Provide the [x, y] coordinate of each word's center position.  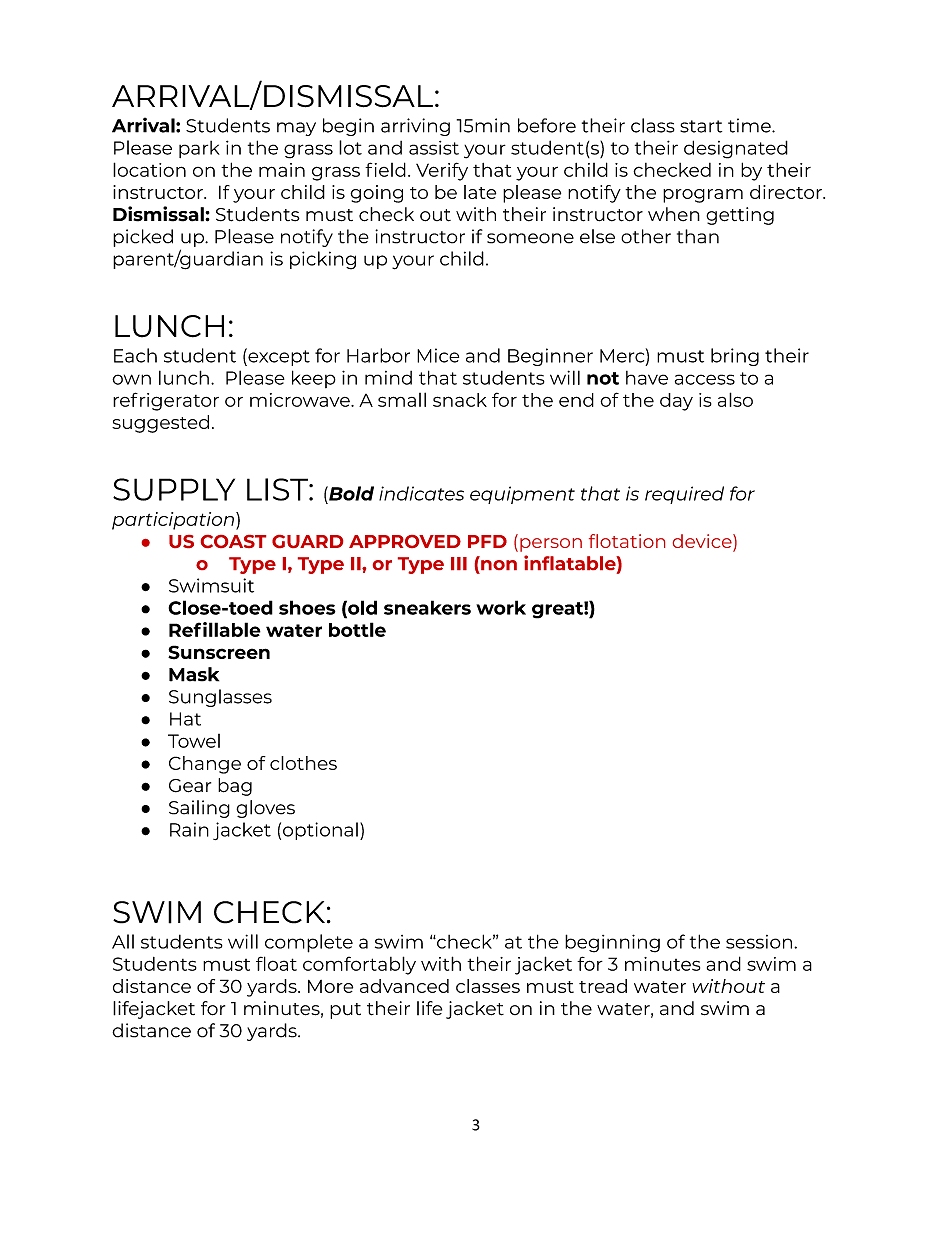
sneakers [427, 607]
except [278, 357]
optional [320, 831]
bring [735, 357]
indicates [421, 493]
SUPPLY [174, 489]
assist [434, 148]
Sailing [199, 809]
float [276, 963]
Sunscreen [219, 652]
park [199, 149]
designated [736, 149]
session [759, 942]
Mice [438, 355]
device [703, 542]
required [684, 495]
